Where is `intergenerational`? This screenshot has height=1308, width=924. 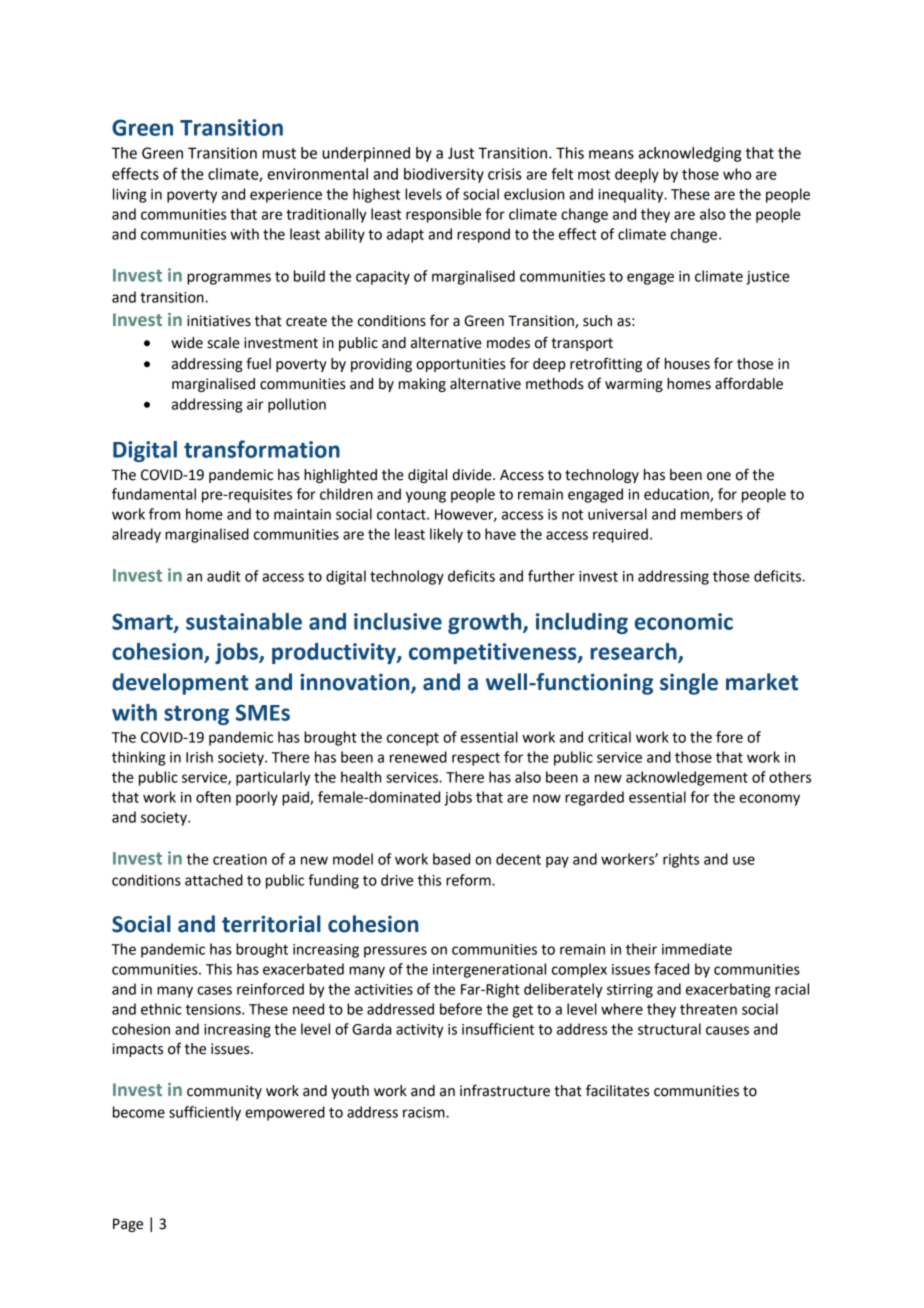 intergenerational is located at coordinates (489, 970).
